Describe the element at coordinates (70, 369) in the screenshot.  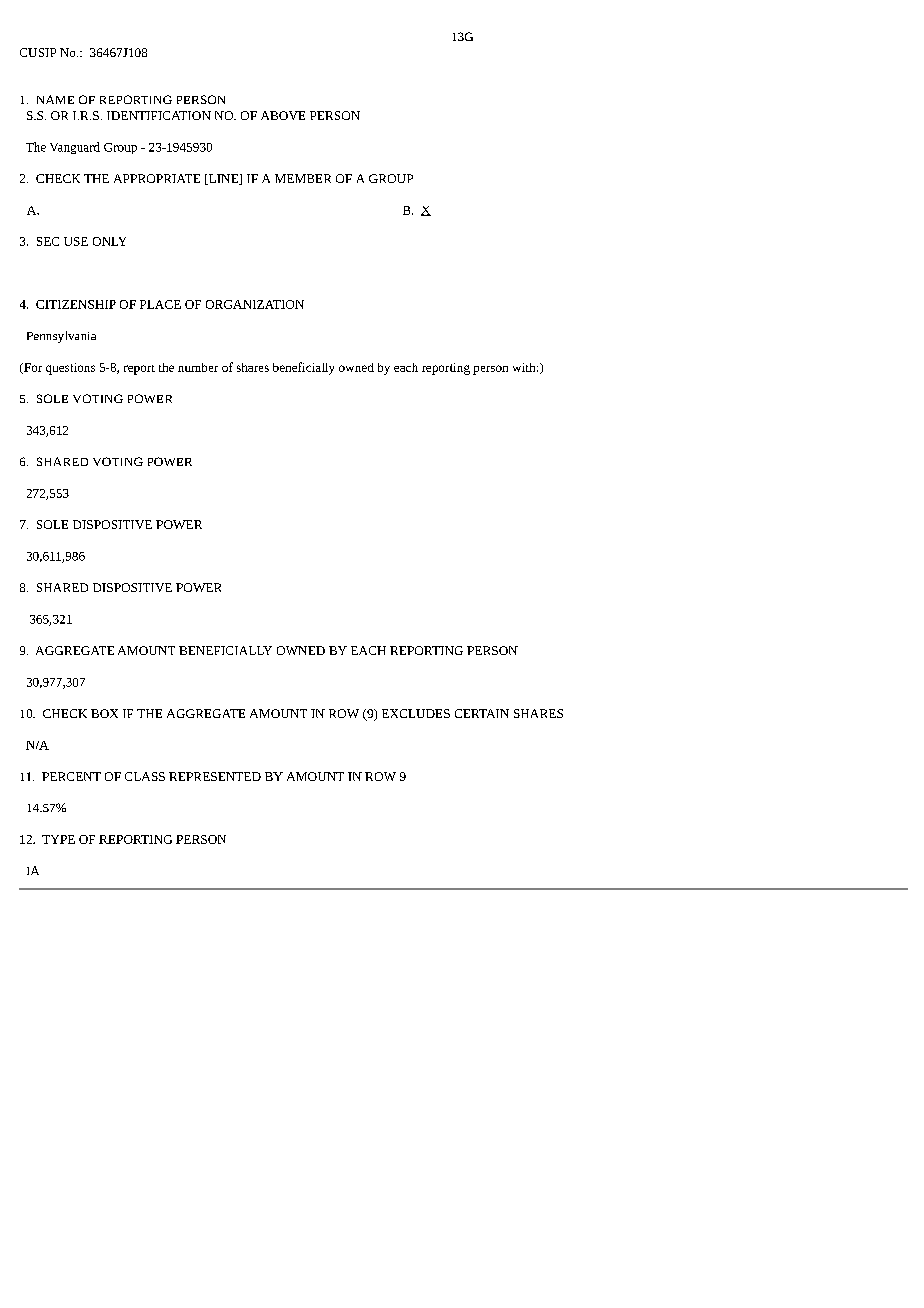
I see `questions` at that location.
